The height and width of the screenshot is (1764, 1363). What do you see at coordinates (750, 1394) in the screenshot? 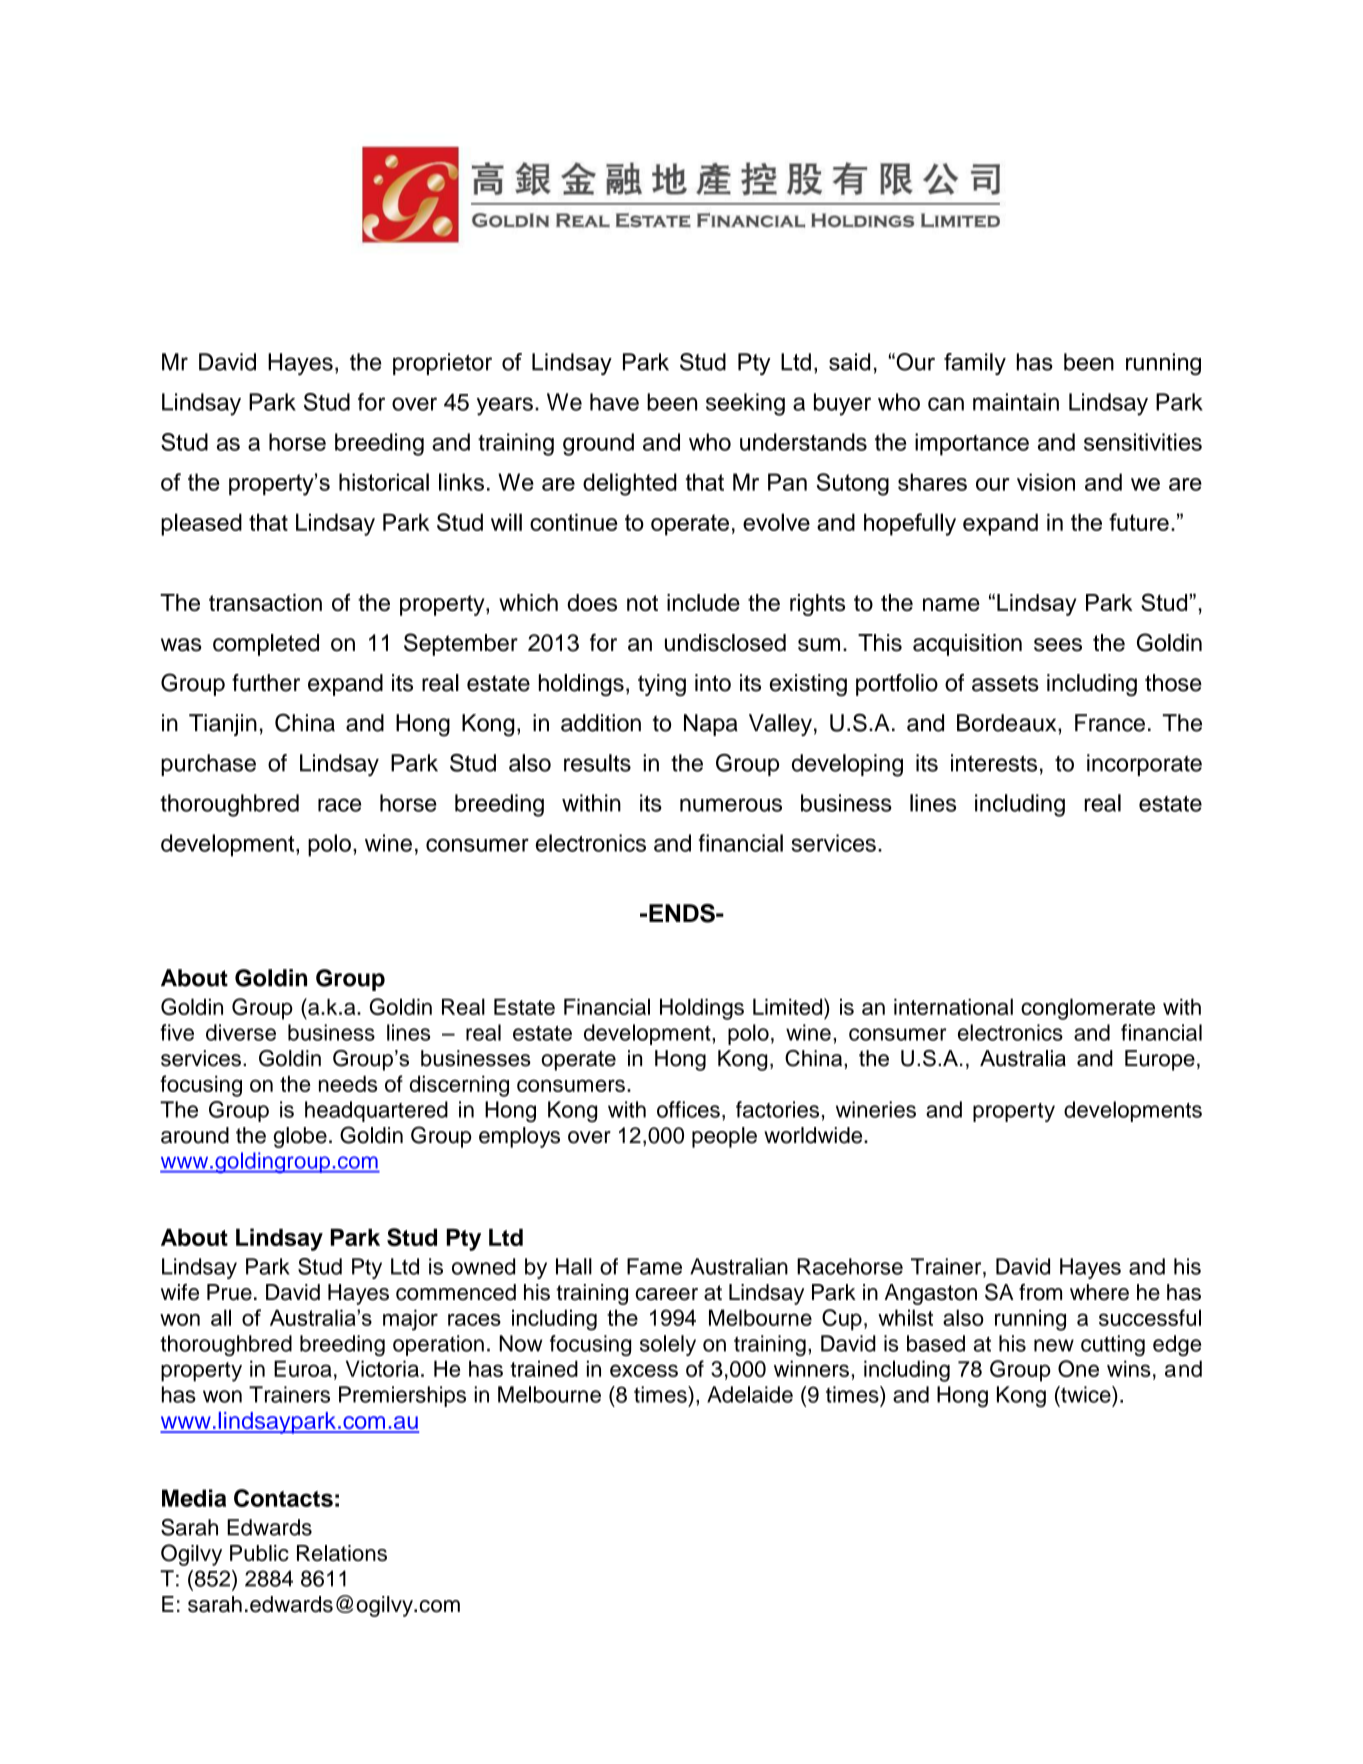
I see `Adelaide` at bounding box center [750, 1394].
